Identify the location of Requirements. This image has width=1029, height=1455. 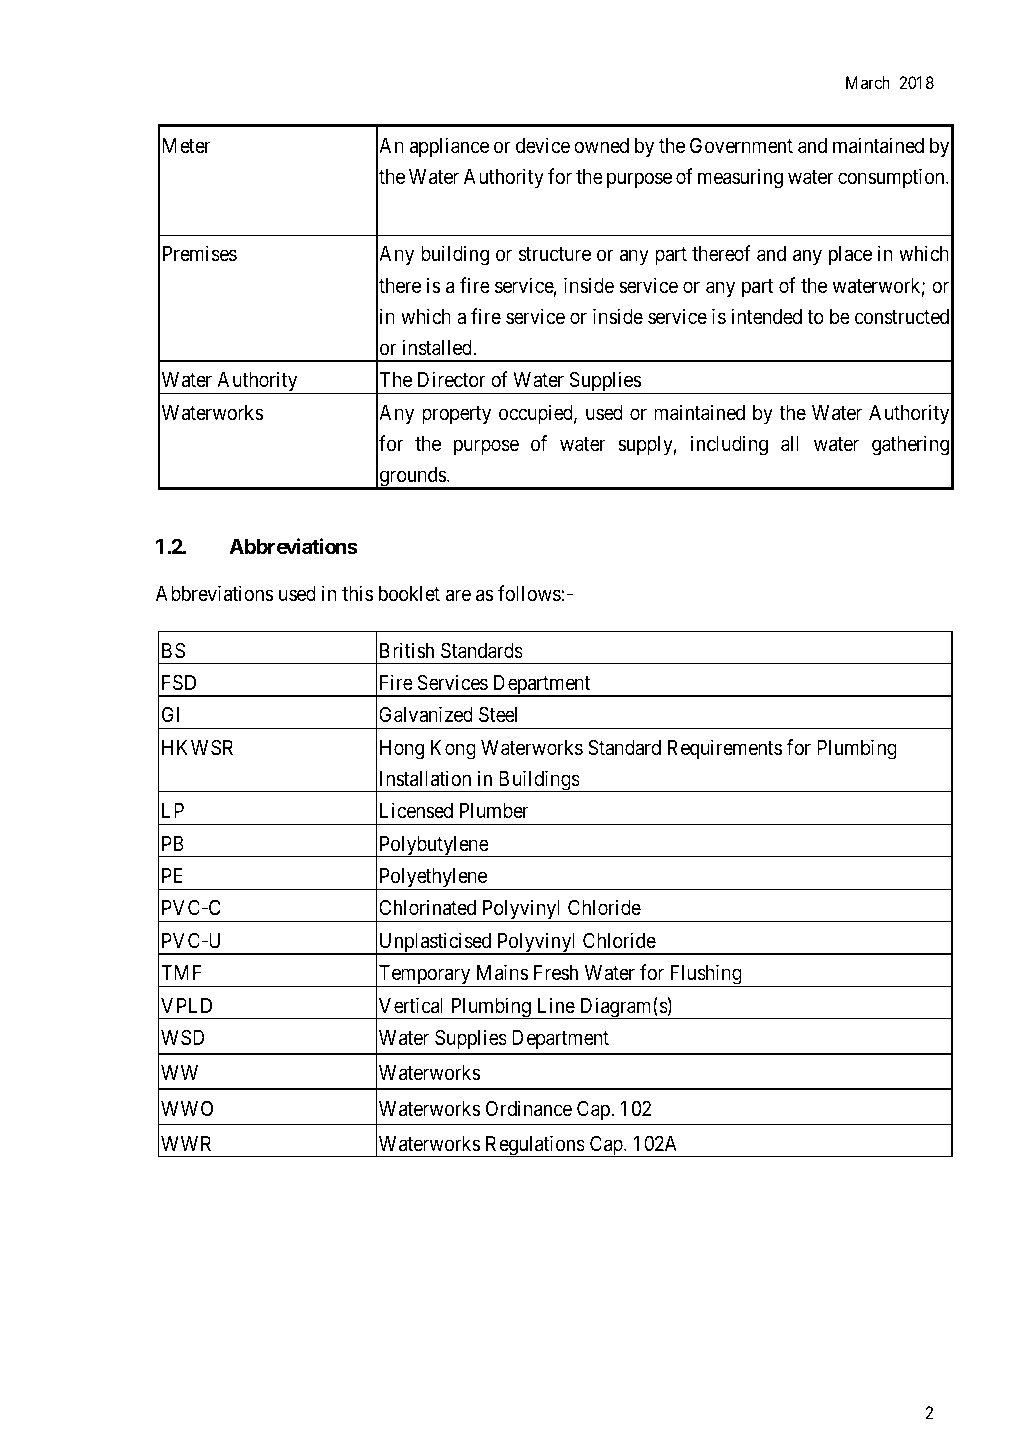
(725, 749).
